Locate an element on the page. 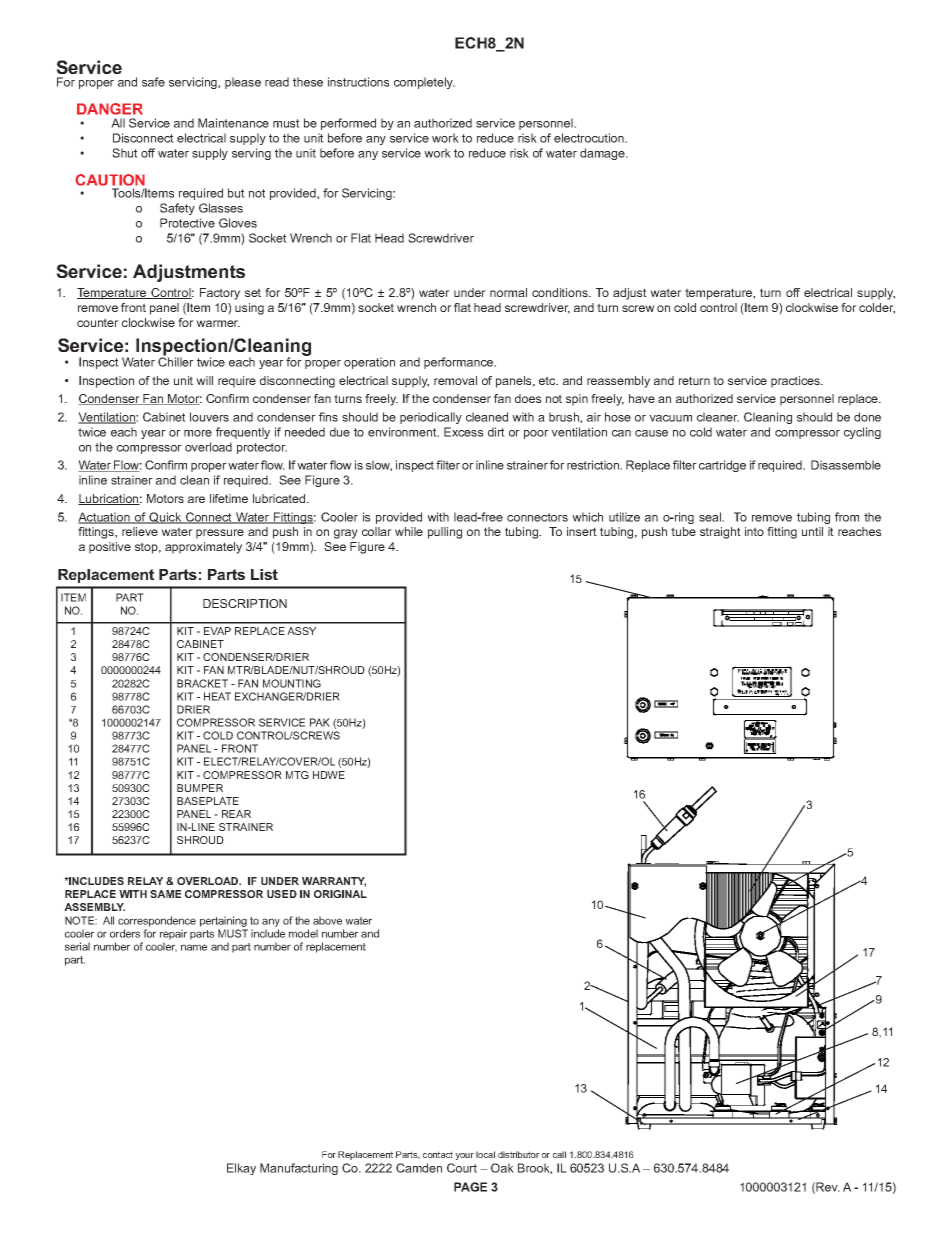 The height and width of the document is (1233, 952). BASEPLATE is located at coordinates (208, 801).
